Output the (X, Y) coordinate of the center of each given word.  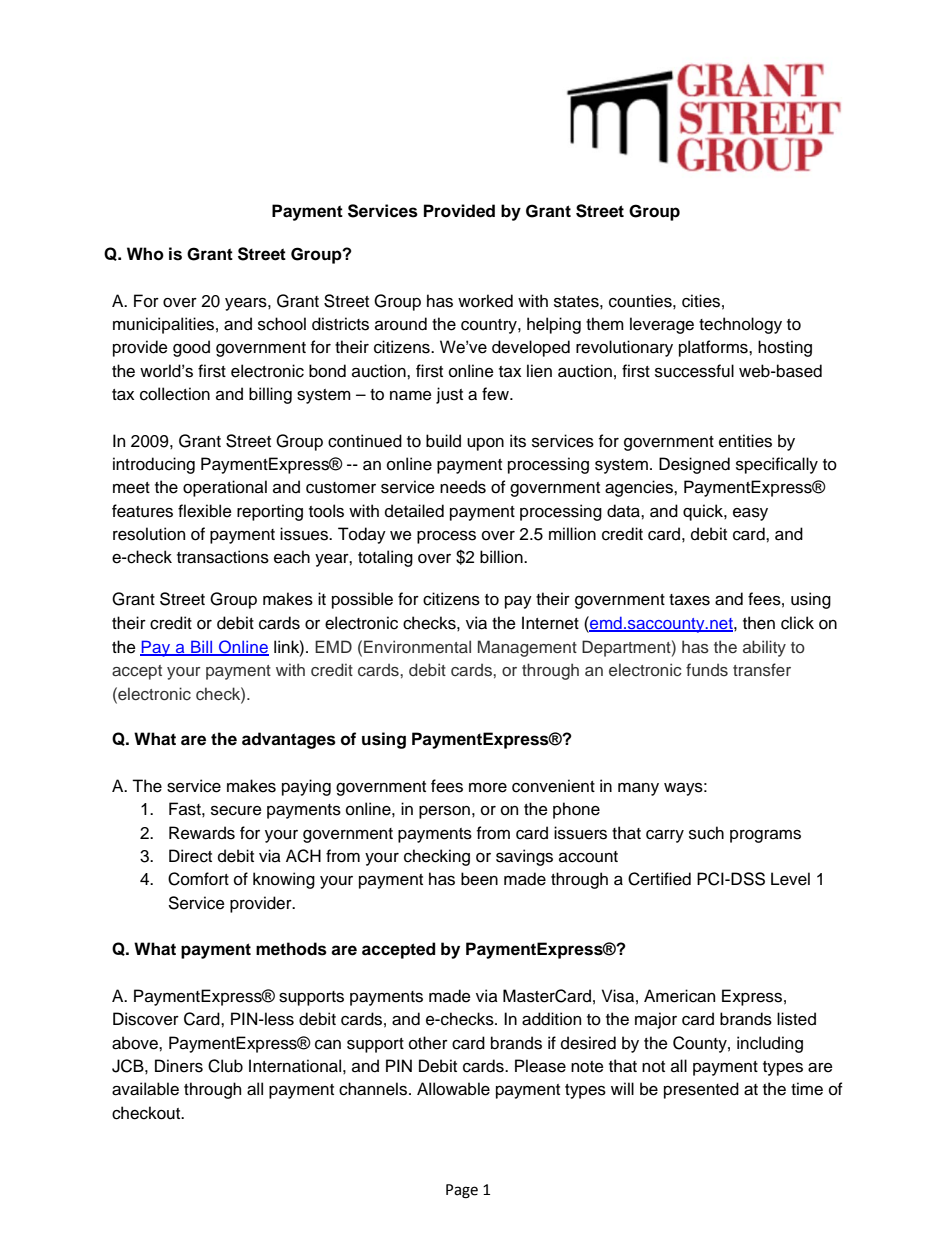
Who (145, 254)
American (679, 996)
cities (701, 301)
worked (485, 301)
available (145, 1089)
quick (704, 512)
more (488, 788)
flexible (205, 511)
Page (462, 1191)
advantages (289, 740)
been (479, 879)
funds (707, 669)
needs (463, 487)
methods (291, 949)
